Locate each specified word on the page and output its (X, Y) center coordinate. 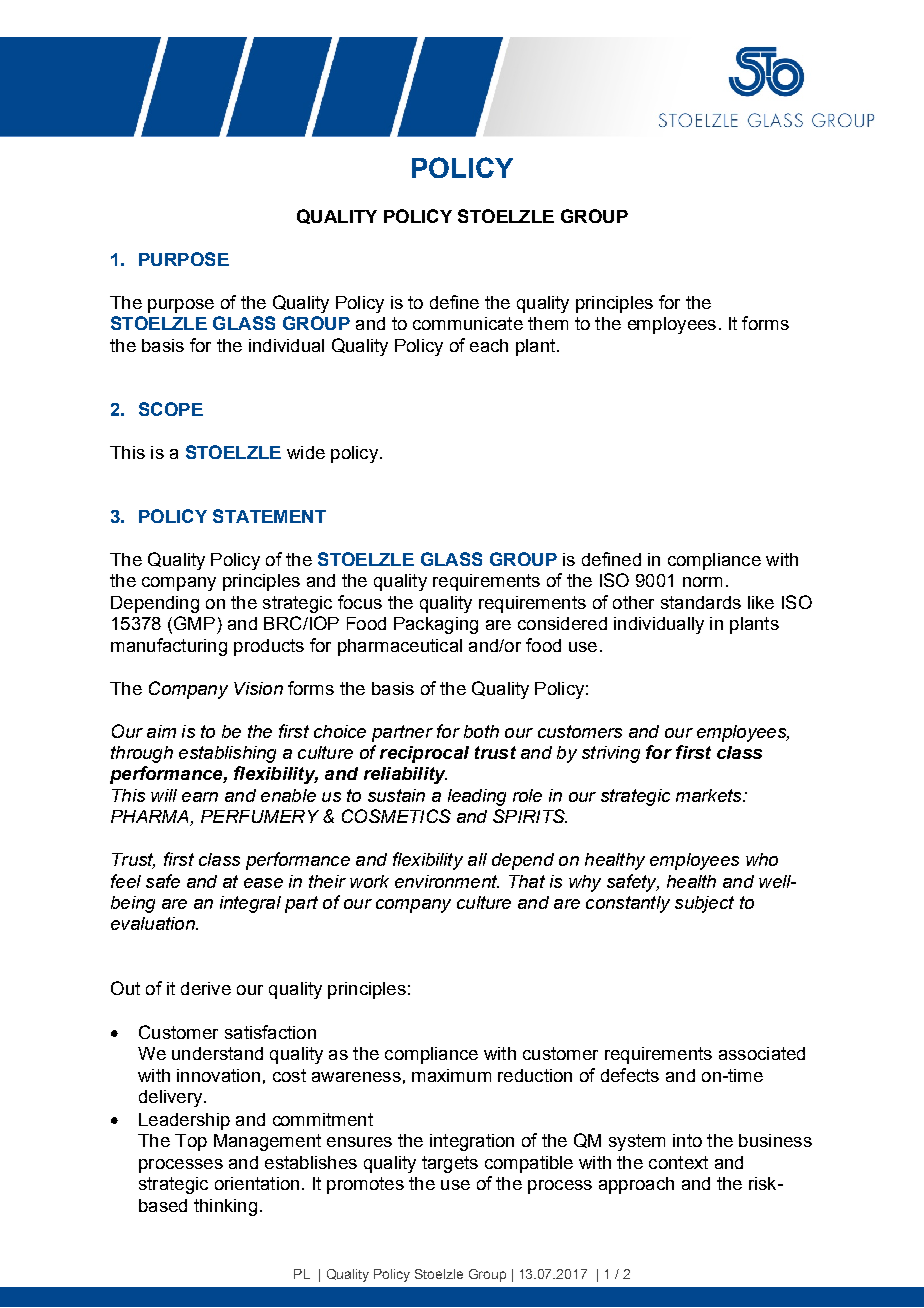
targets (450, 1164)
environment (447, 881)
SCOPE (171, 409)
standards (701, 602)
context (678, 1162)
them (548, 323)
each (489, 345)
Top (191, 1142)
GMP (194, 623)
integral (250, 904)
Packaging (436, 625)
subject (704, 904)
